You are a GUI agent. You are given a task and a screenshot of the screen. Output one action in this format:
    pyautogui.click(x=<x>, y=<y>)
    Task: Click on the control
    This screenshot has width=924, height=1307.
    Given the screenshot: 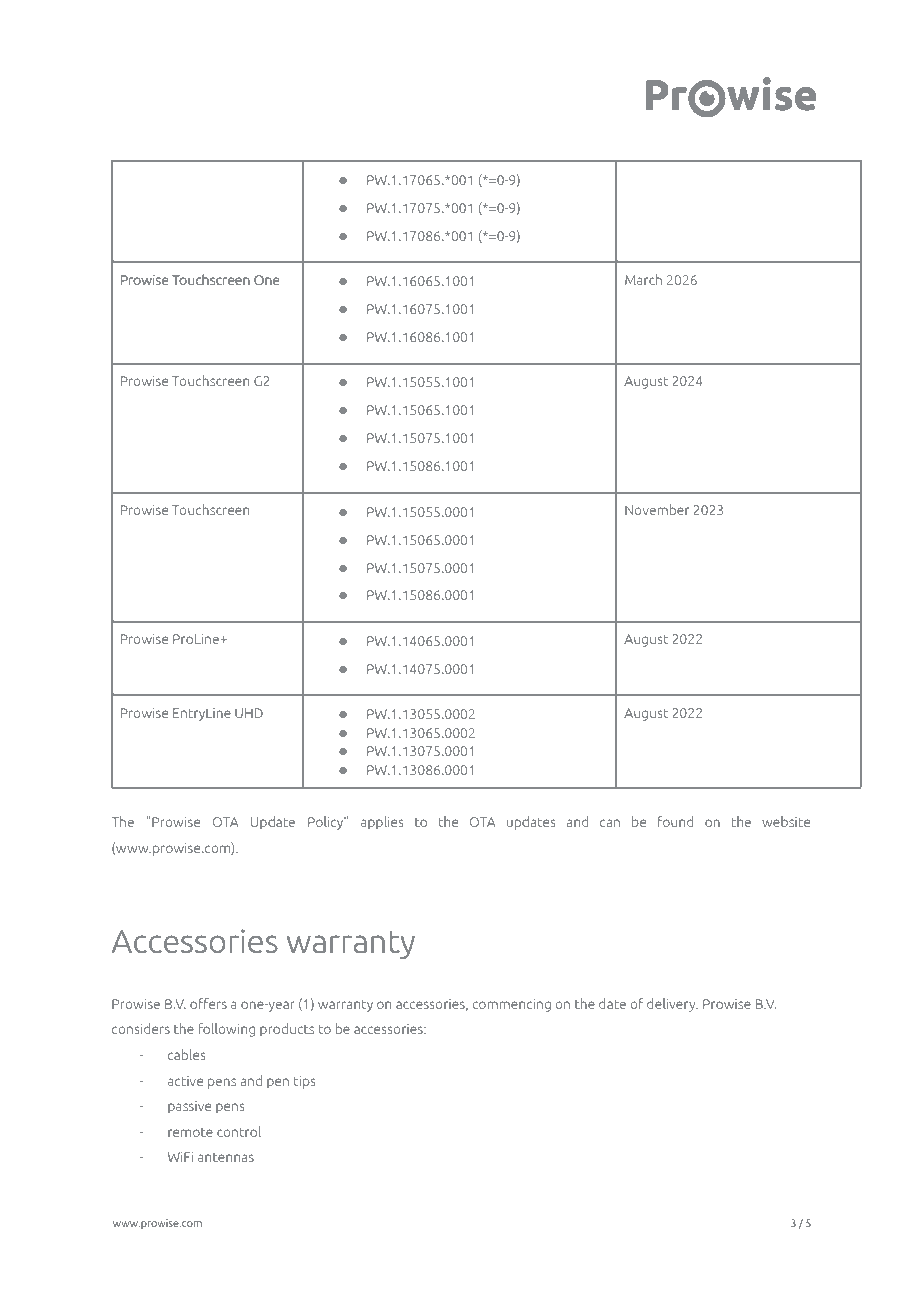 What is the action you would take?
    pyautogui.click(x=239, y=1131)
